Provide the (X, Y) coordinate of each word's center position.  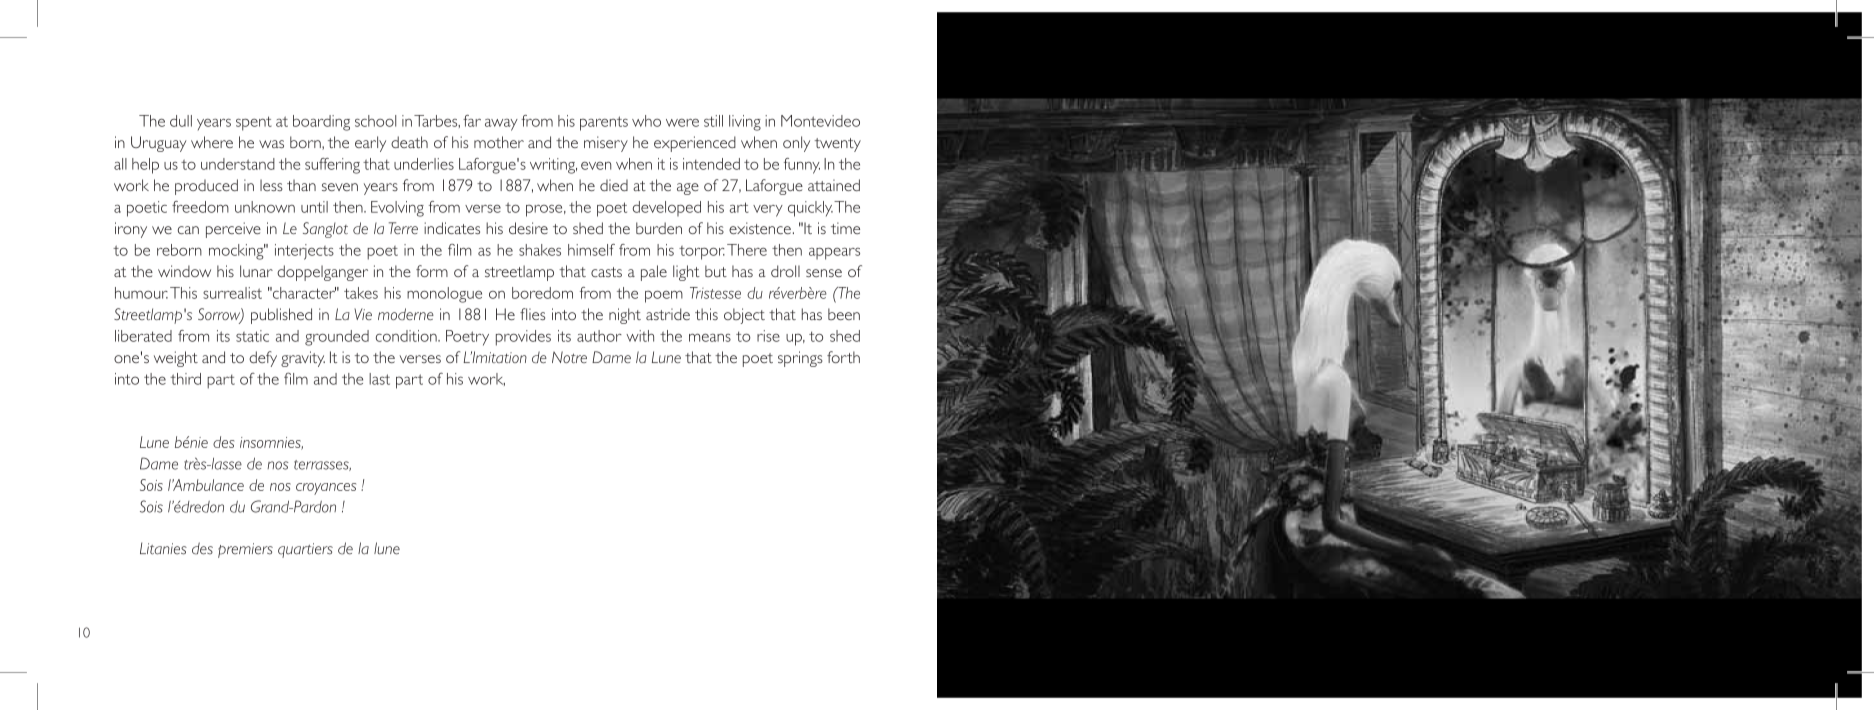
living (745, 123)
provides (523, 338)
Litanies (163, 548)
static (252, 336)
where (212, 142)
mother (499, 142)
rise (768, 336)
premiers (245, 550)
